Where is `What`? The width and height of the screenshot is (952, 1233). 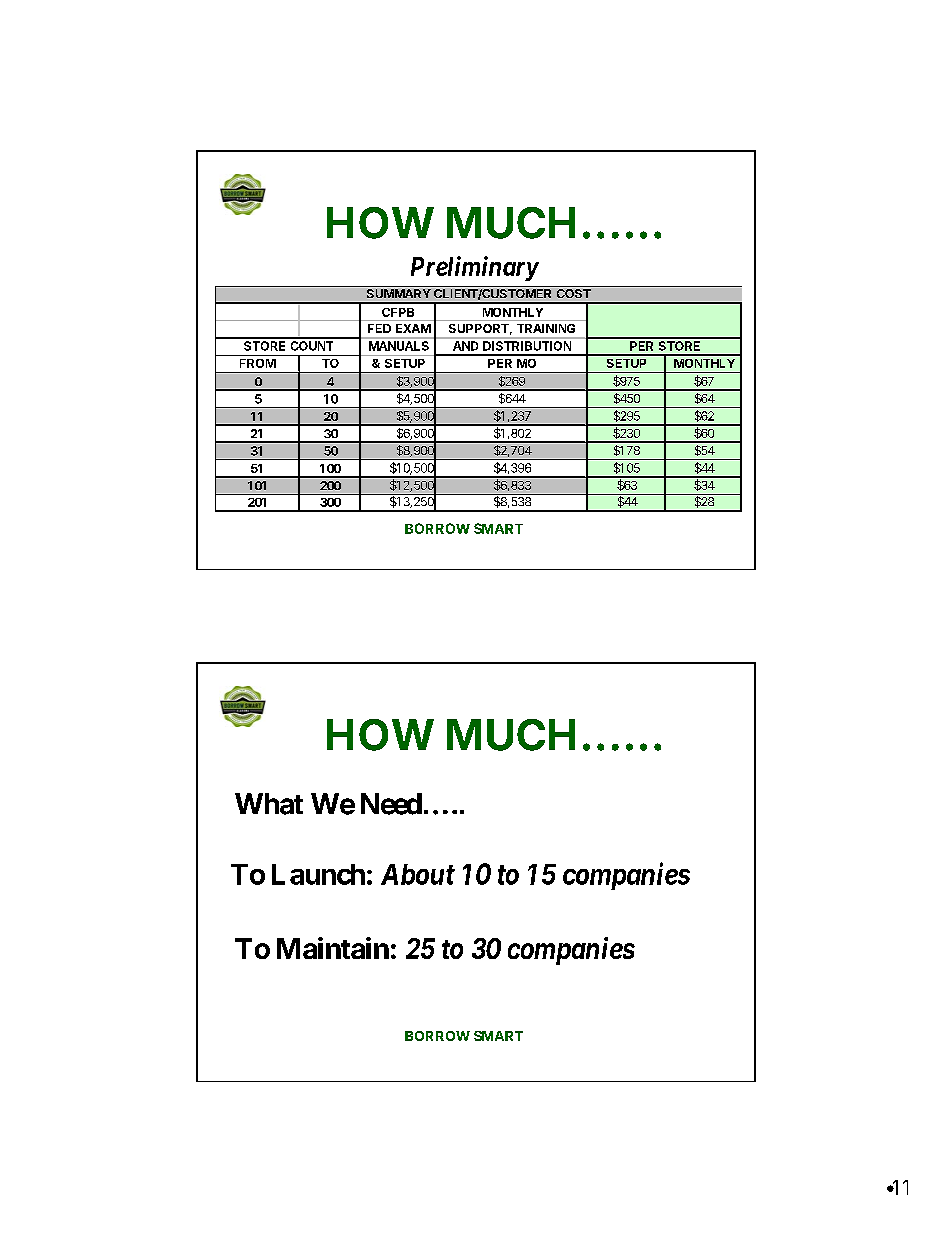
What is located at coordinates (269, 804).
